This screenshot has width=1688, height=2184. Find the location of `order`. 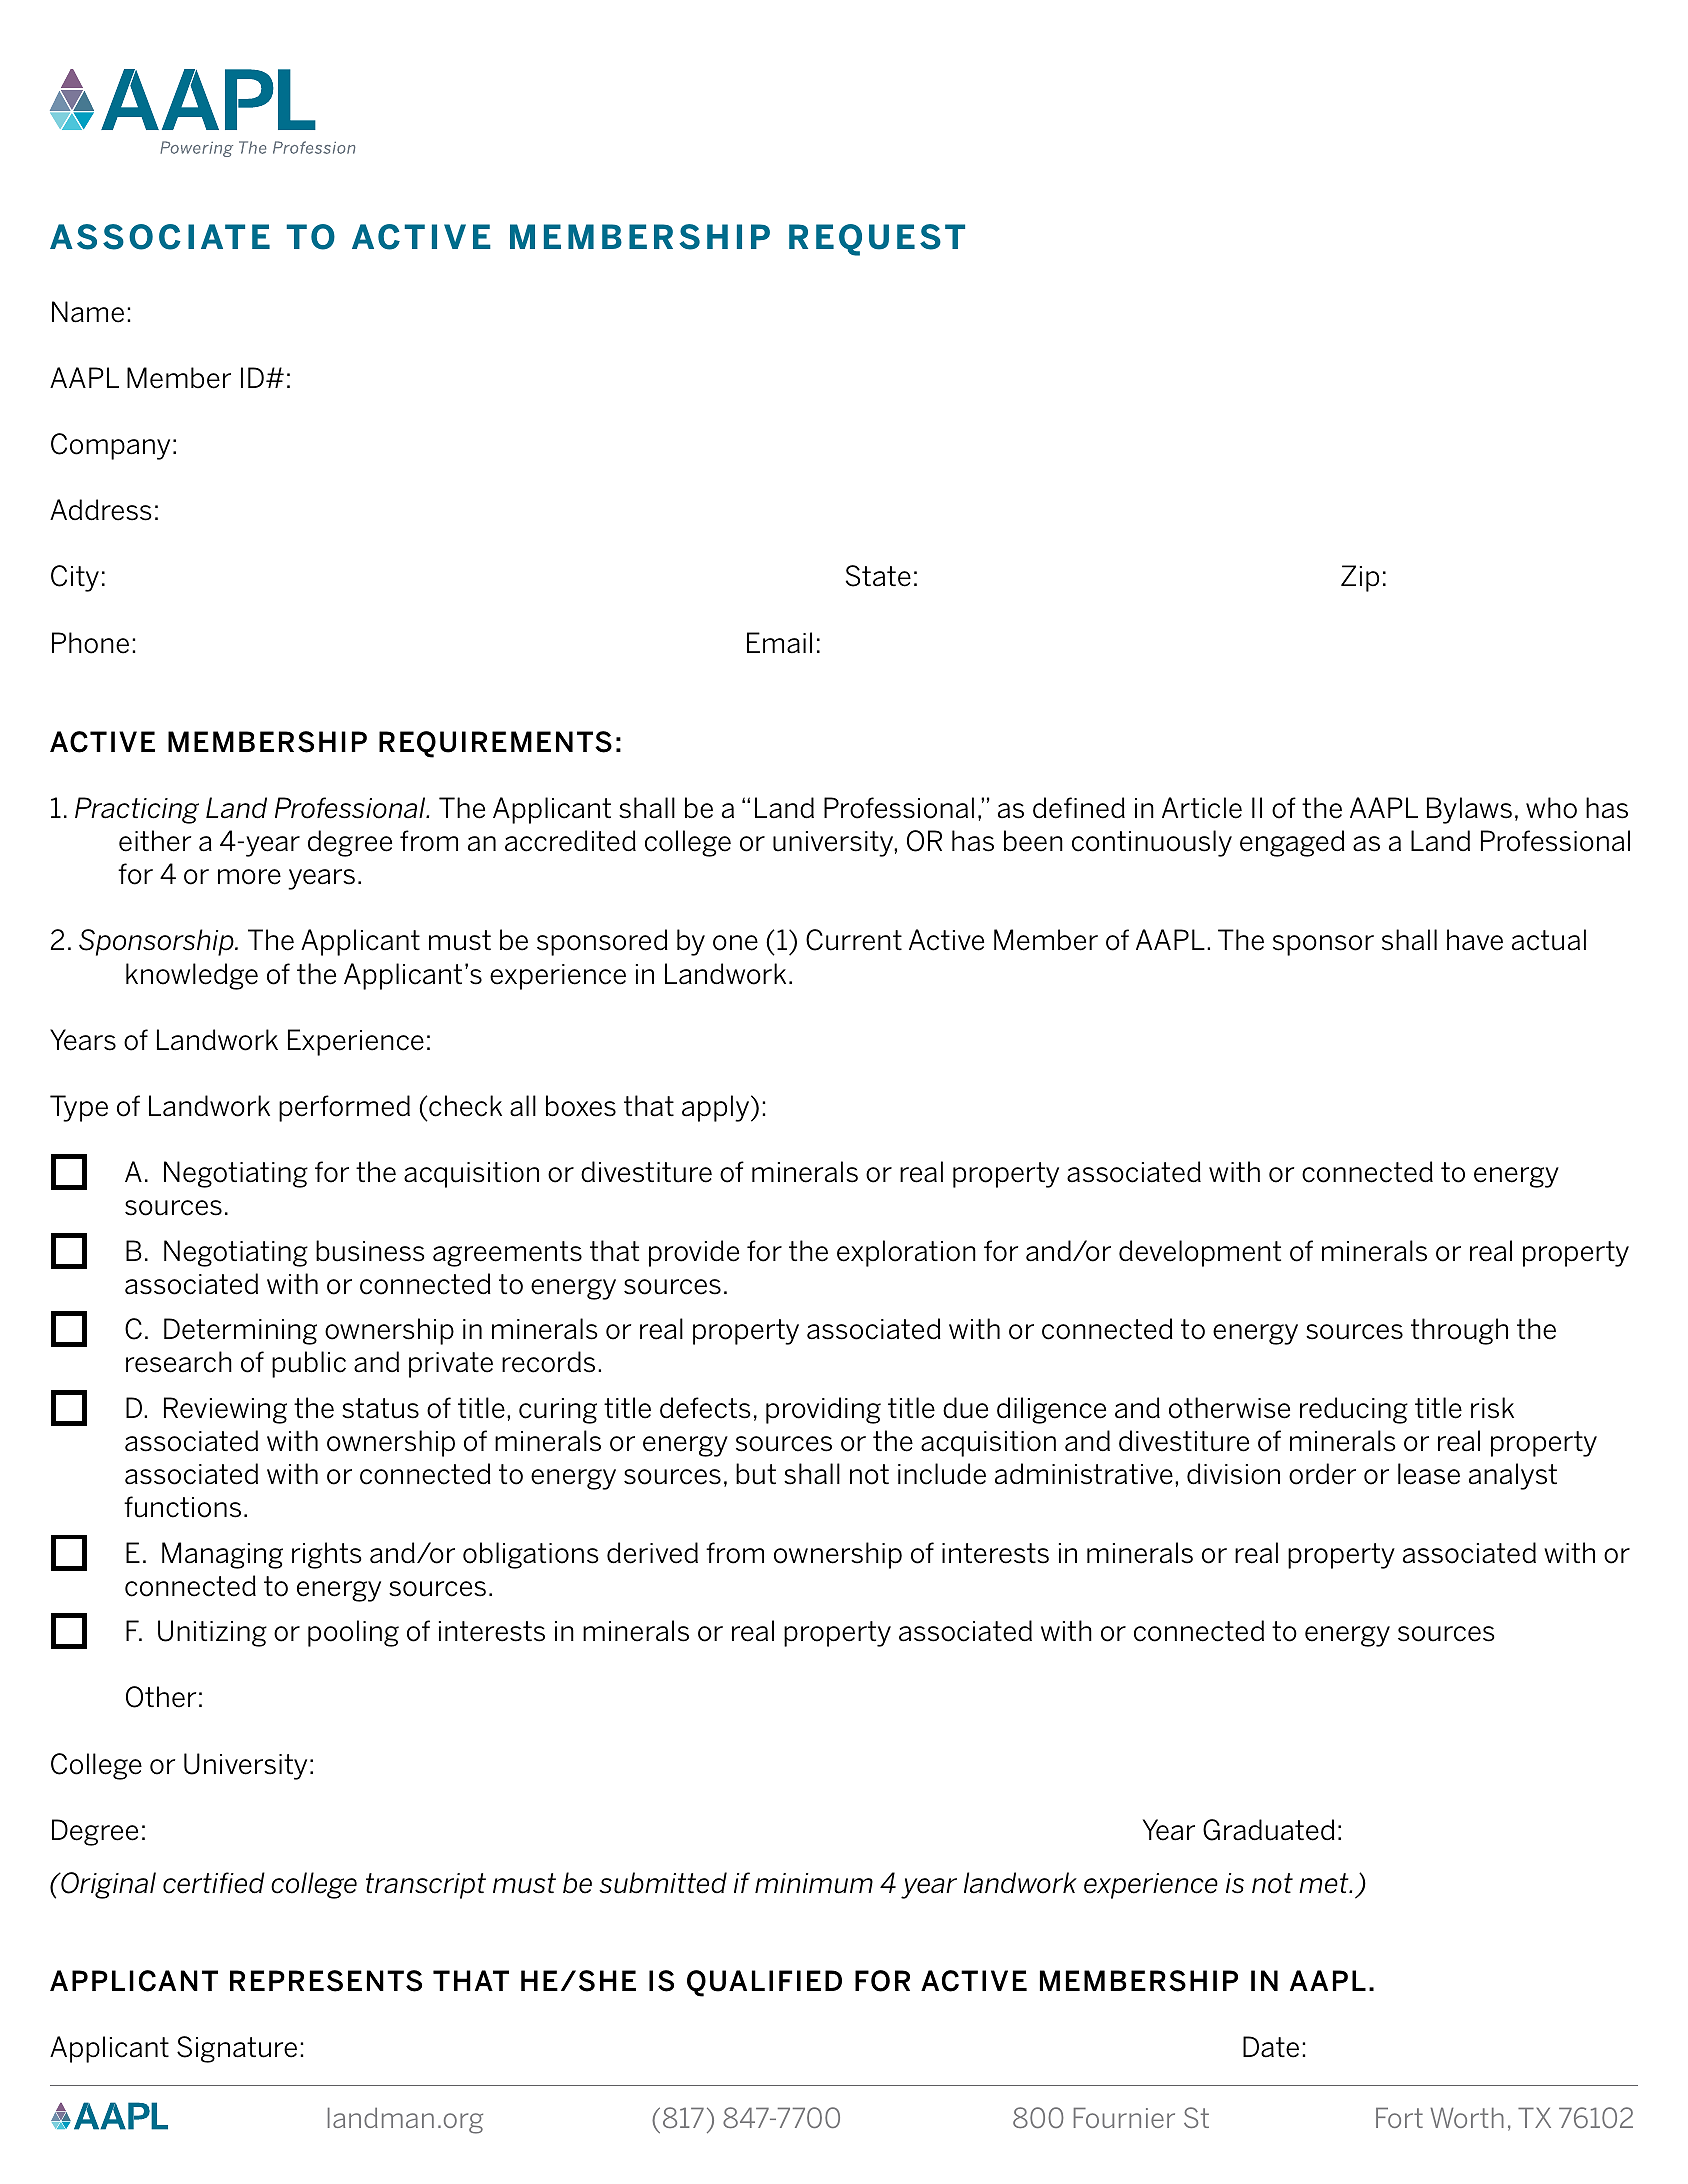

order is located at coordinates (1322, 1474).
